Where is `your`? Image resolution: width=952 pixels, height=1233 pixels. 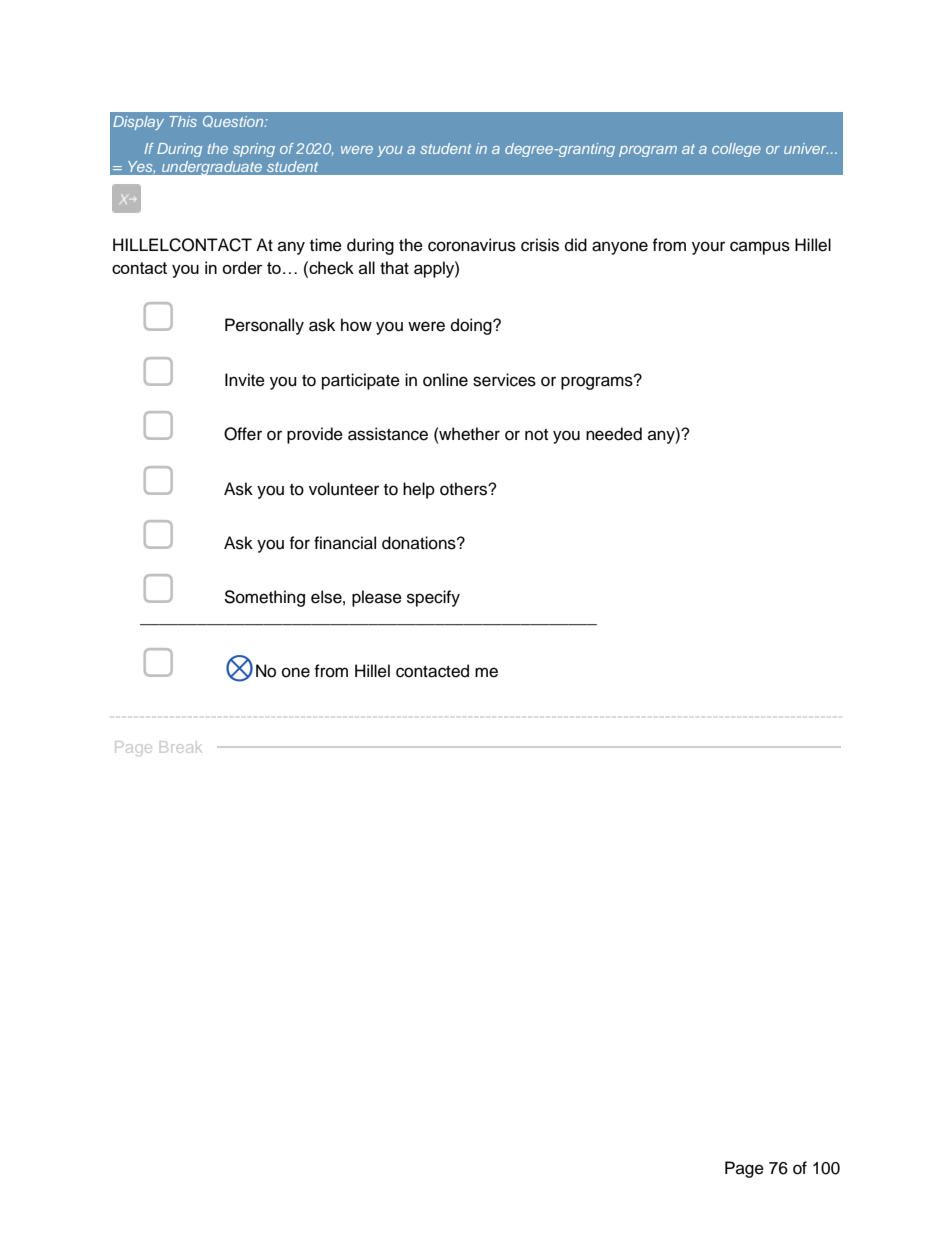 your is located at coordinates (708, 248).
